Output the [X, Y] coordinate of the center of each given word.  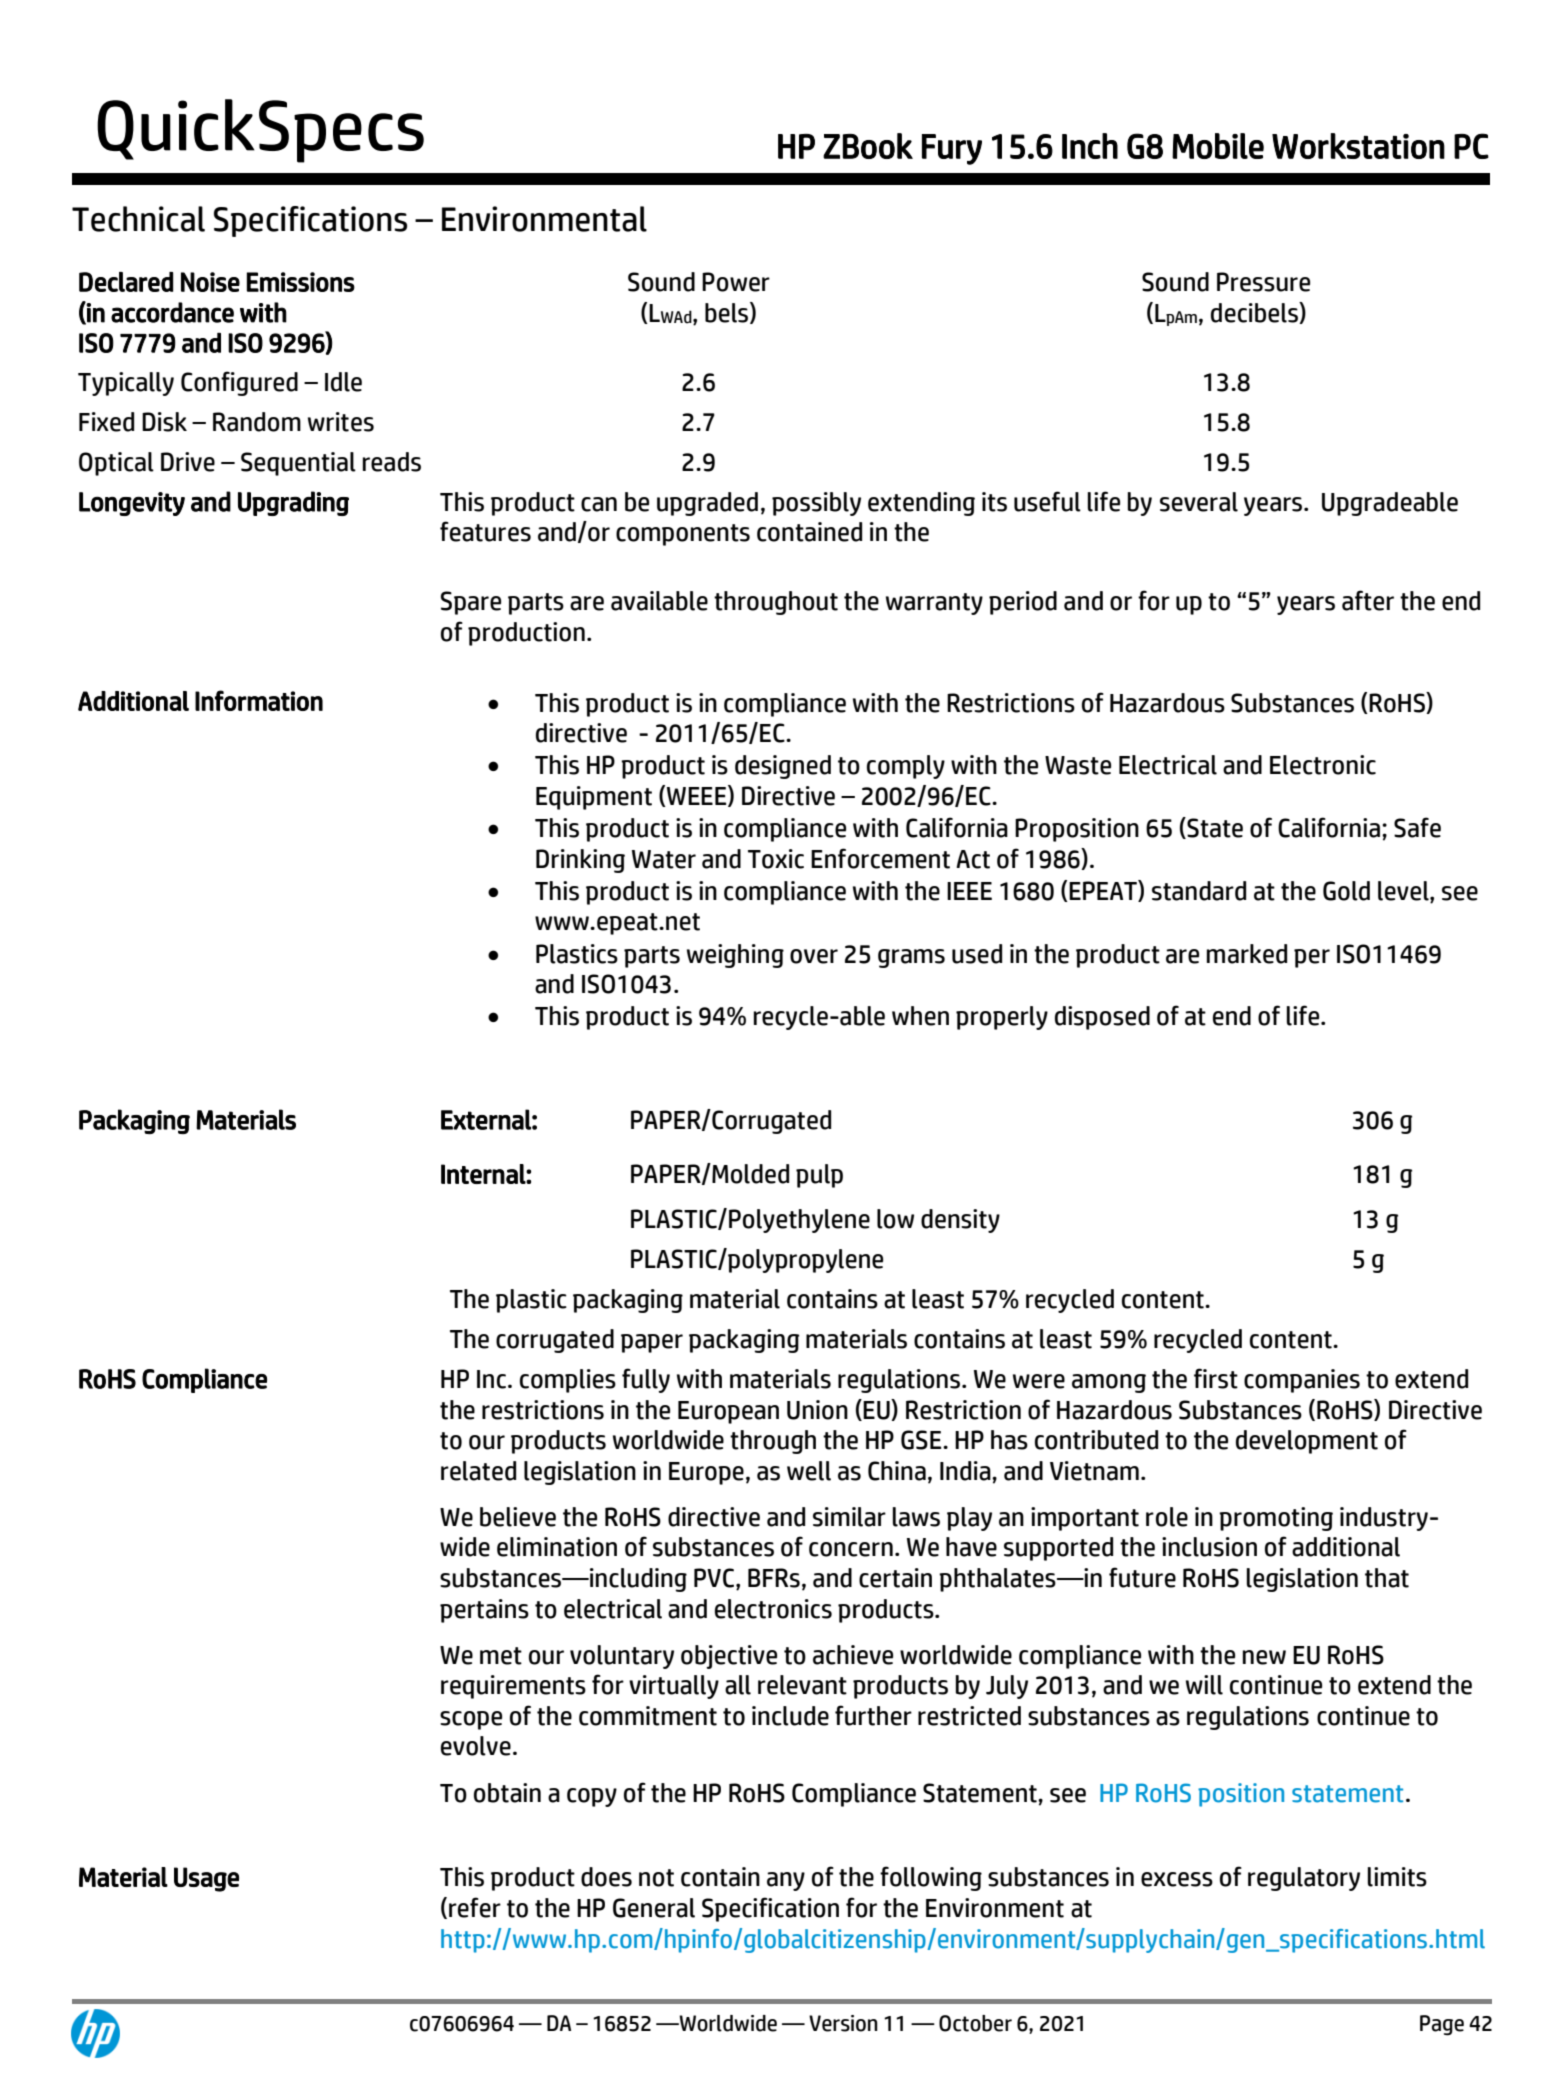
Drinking [580, 861]
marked [1246, 954]
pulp [819, 1176]
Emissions [301, 282]
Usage [206, 1879]
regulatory [1304, 1879]
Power [736, 282]
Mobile [1218, 146]
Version [843, 2023]
